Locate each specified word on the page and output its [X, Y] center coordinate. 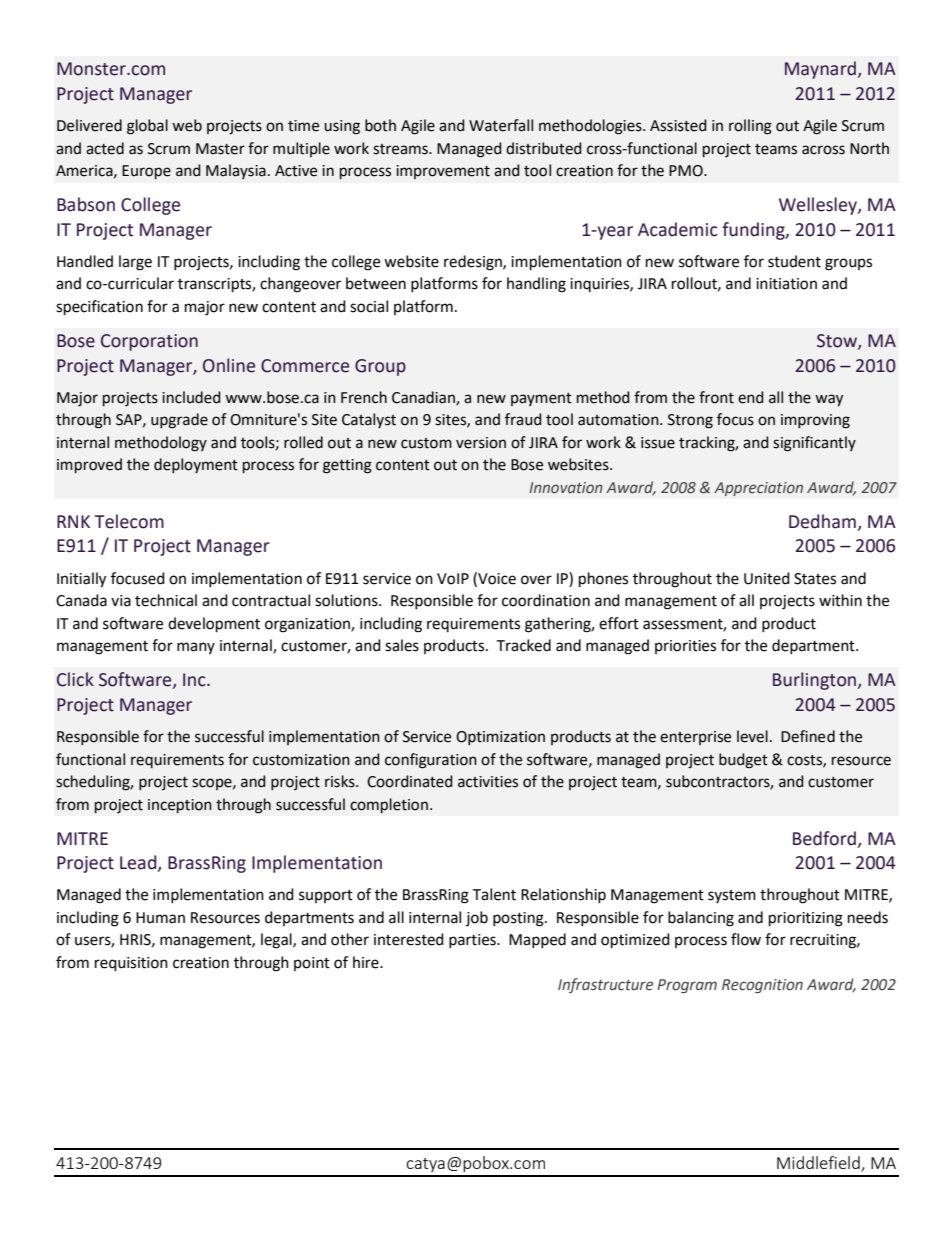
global [147, 127]
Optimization [500, 738]
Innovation [566, 487]
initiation [786, 284]
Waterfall [501, 125]
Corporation [149, 342]
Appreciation [758, 489]
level [752, 736]
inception [180, 806]
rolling [750, 127]
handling [536, 285]
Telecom [129, 521]
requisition [131, 964]
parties [473, 941]
